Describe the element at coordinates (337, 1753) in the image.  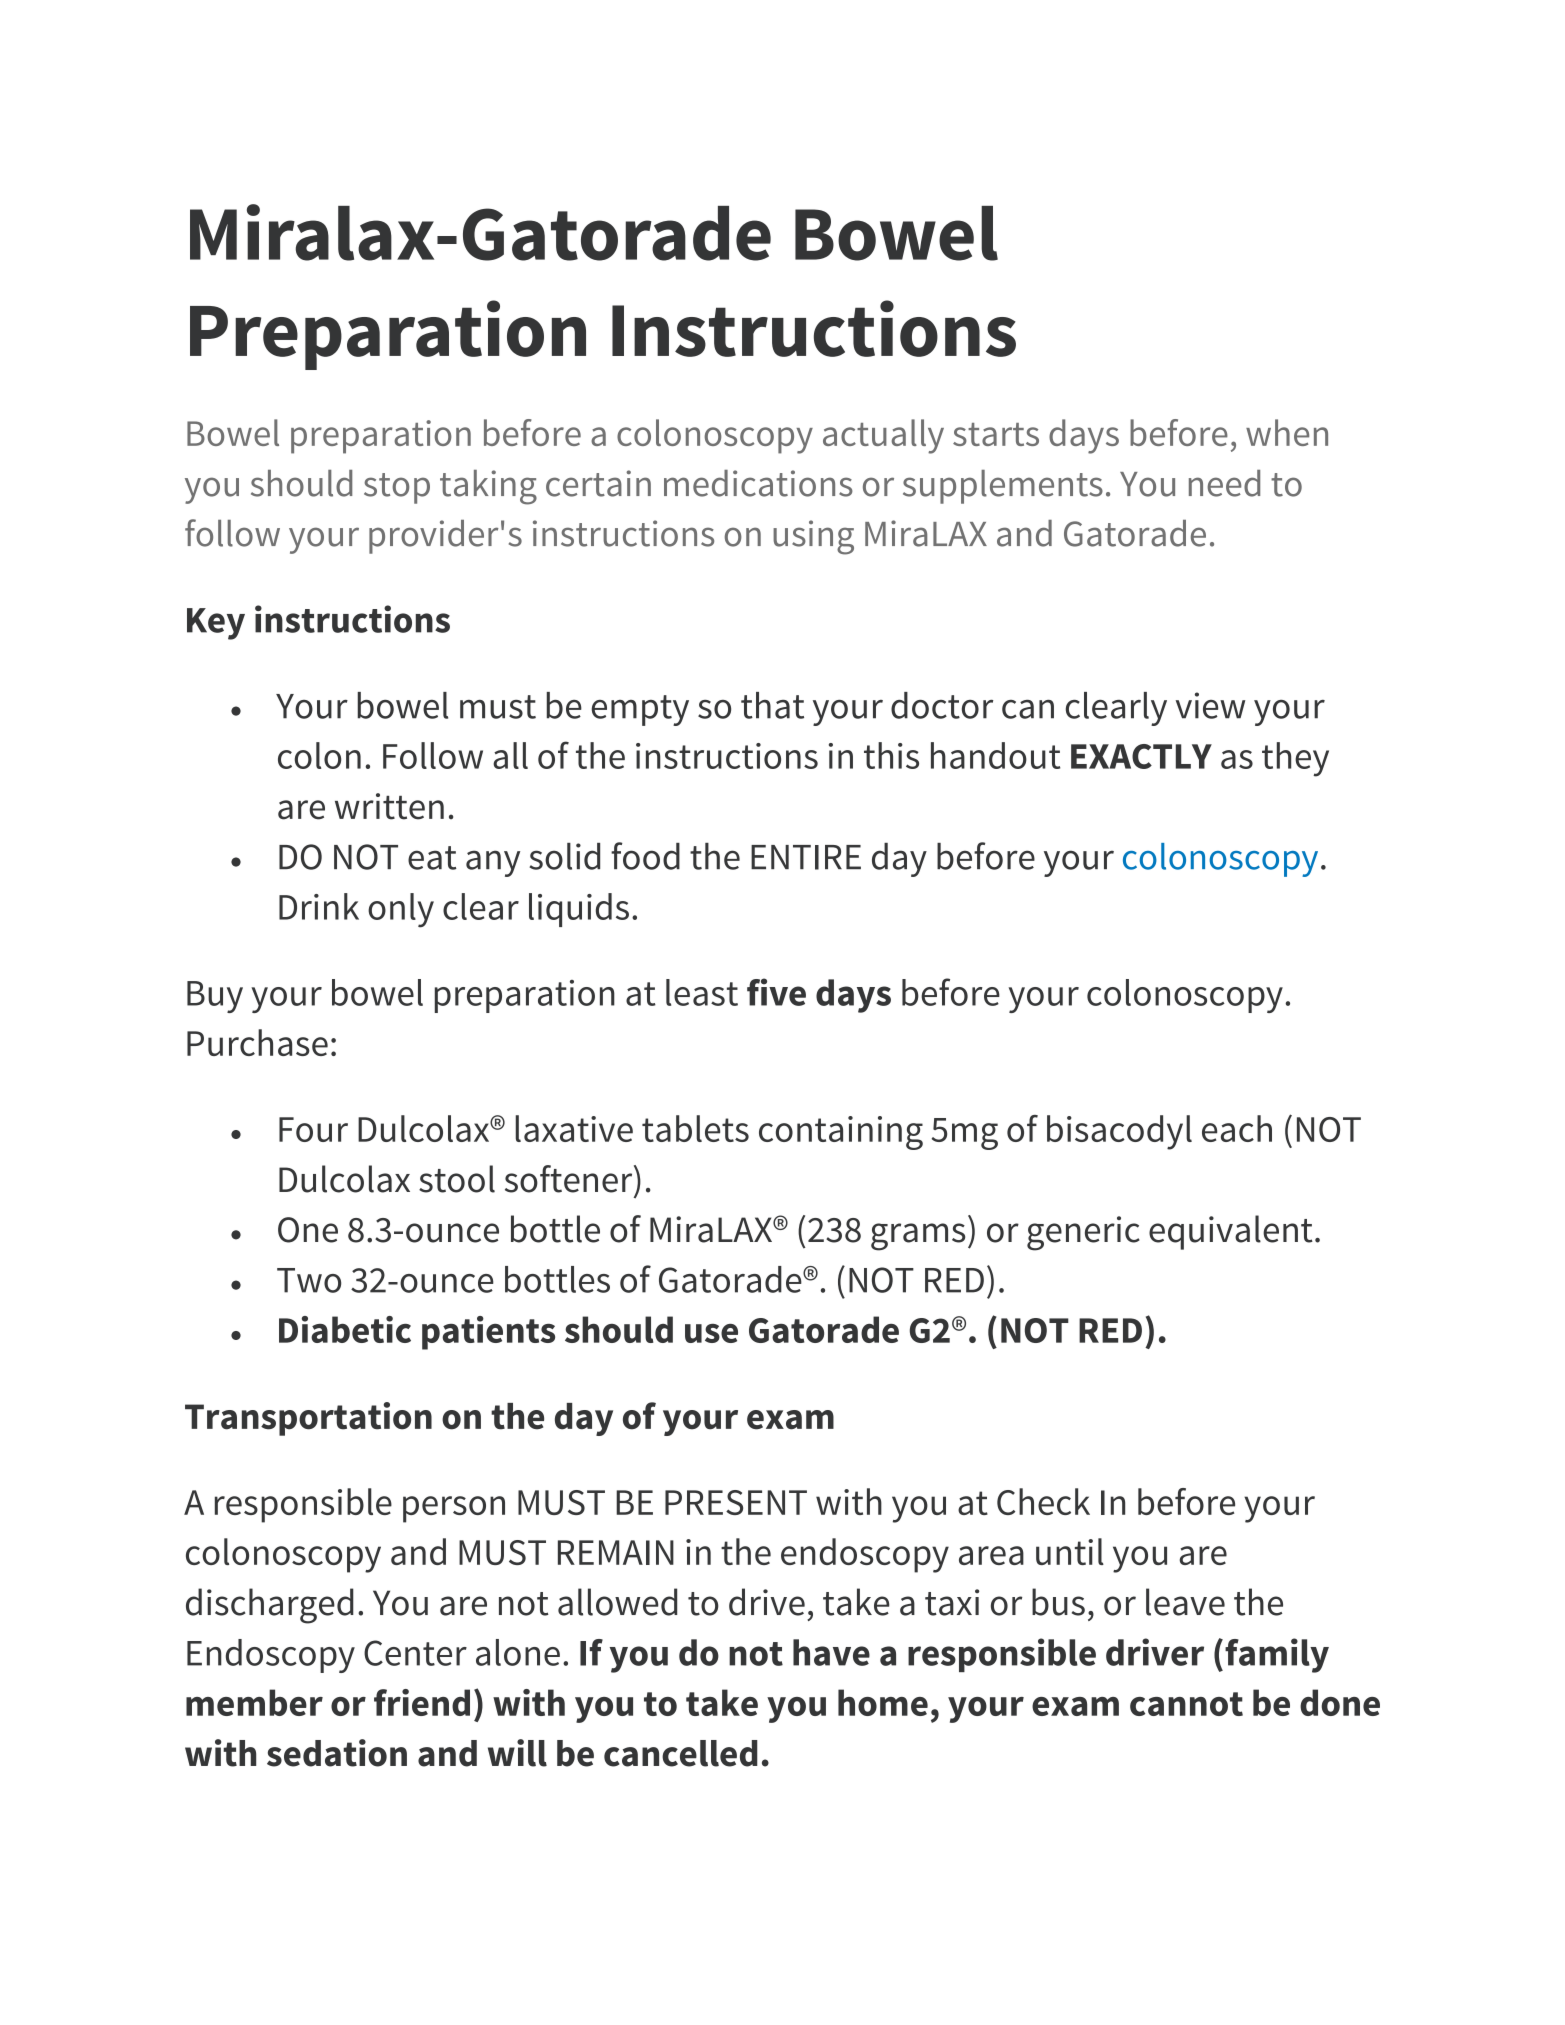
I see `sedation` at that location.
